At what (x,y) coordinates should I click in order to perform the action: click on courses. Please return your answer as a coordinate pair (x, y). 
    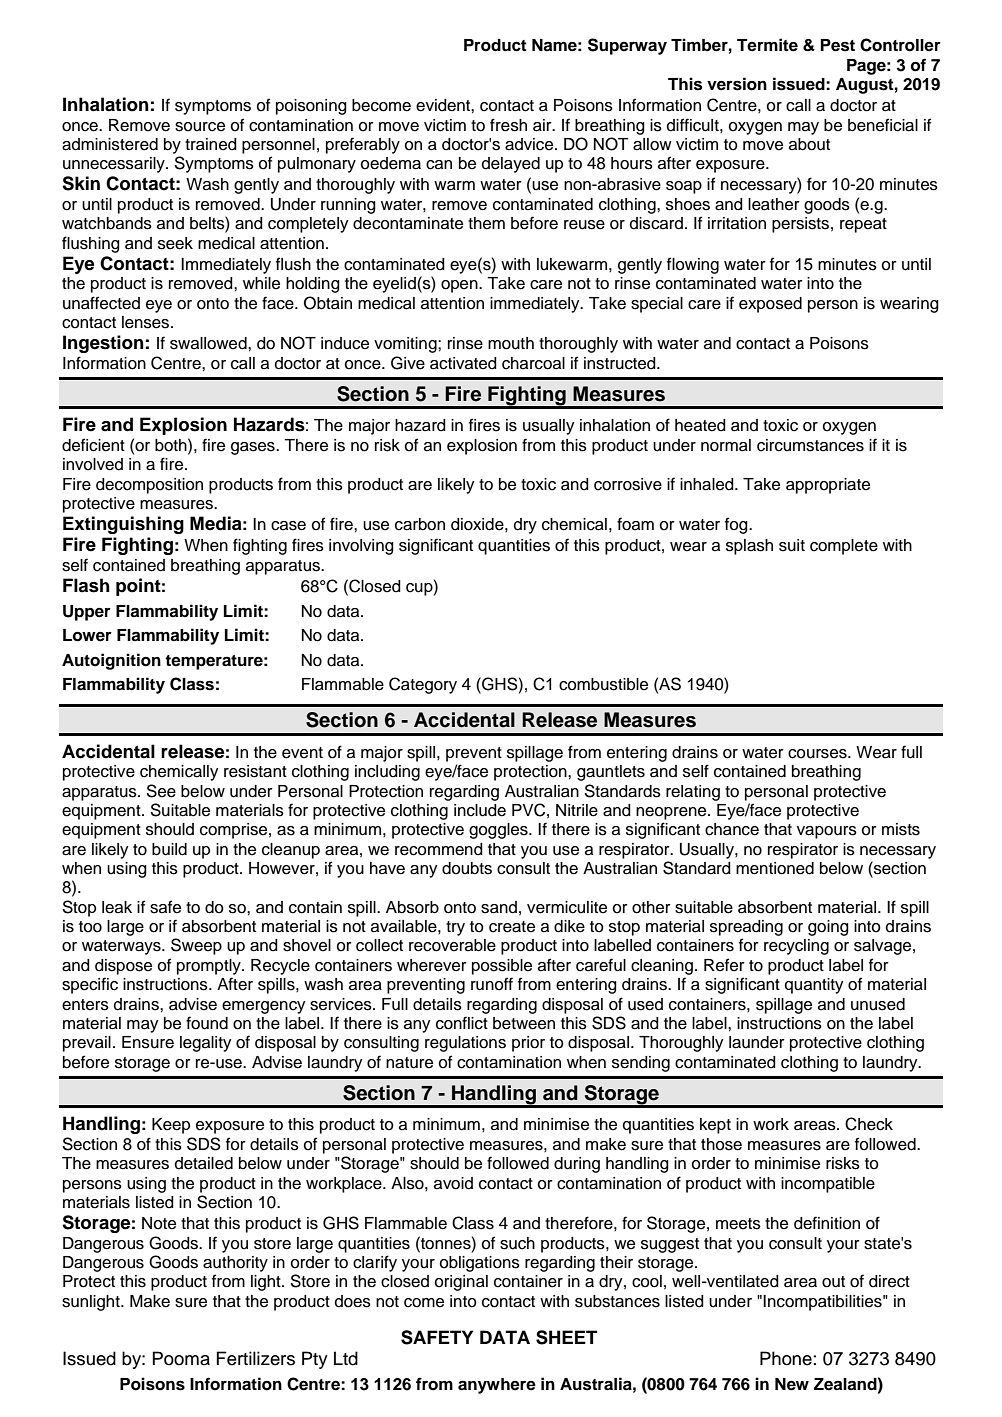
    Looking at the image, I should click on (818, 754).
